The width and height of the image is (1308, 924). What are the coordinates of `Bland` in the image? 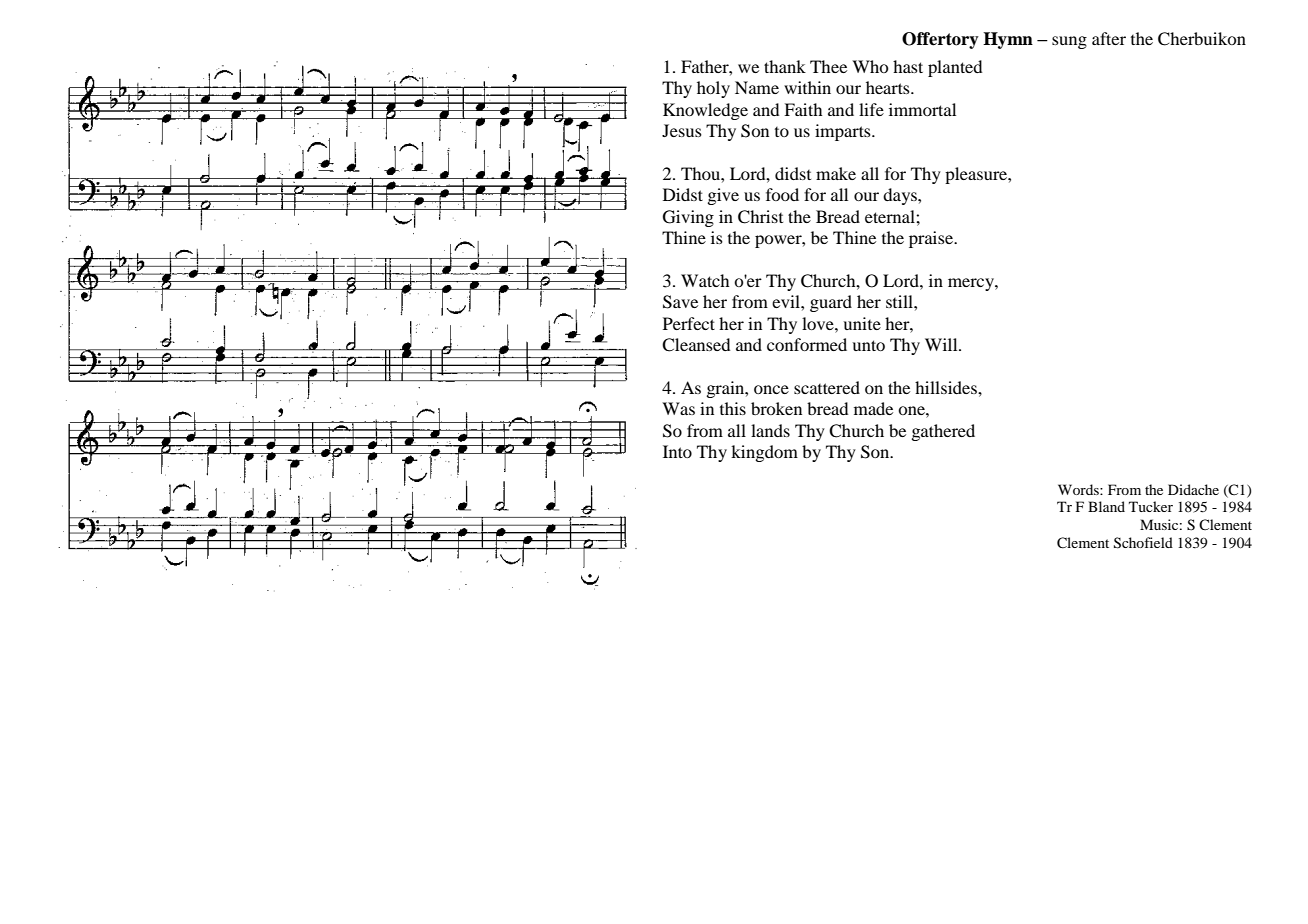 It's located at (1106, 506).
